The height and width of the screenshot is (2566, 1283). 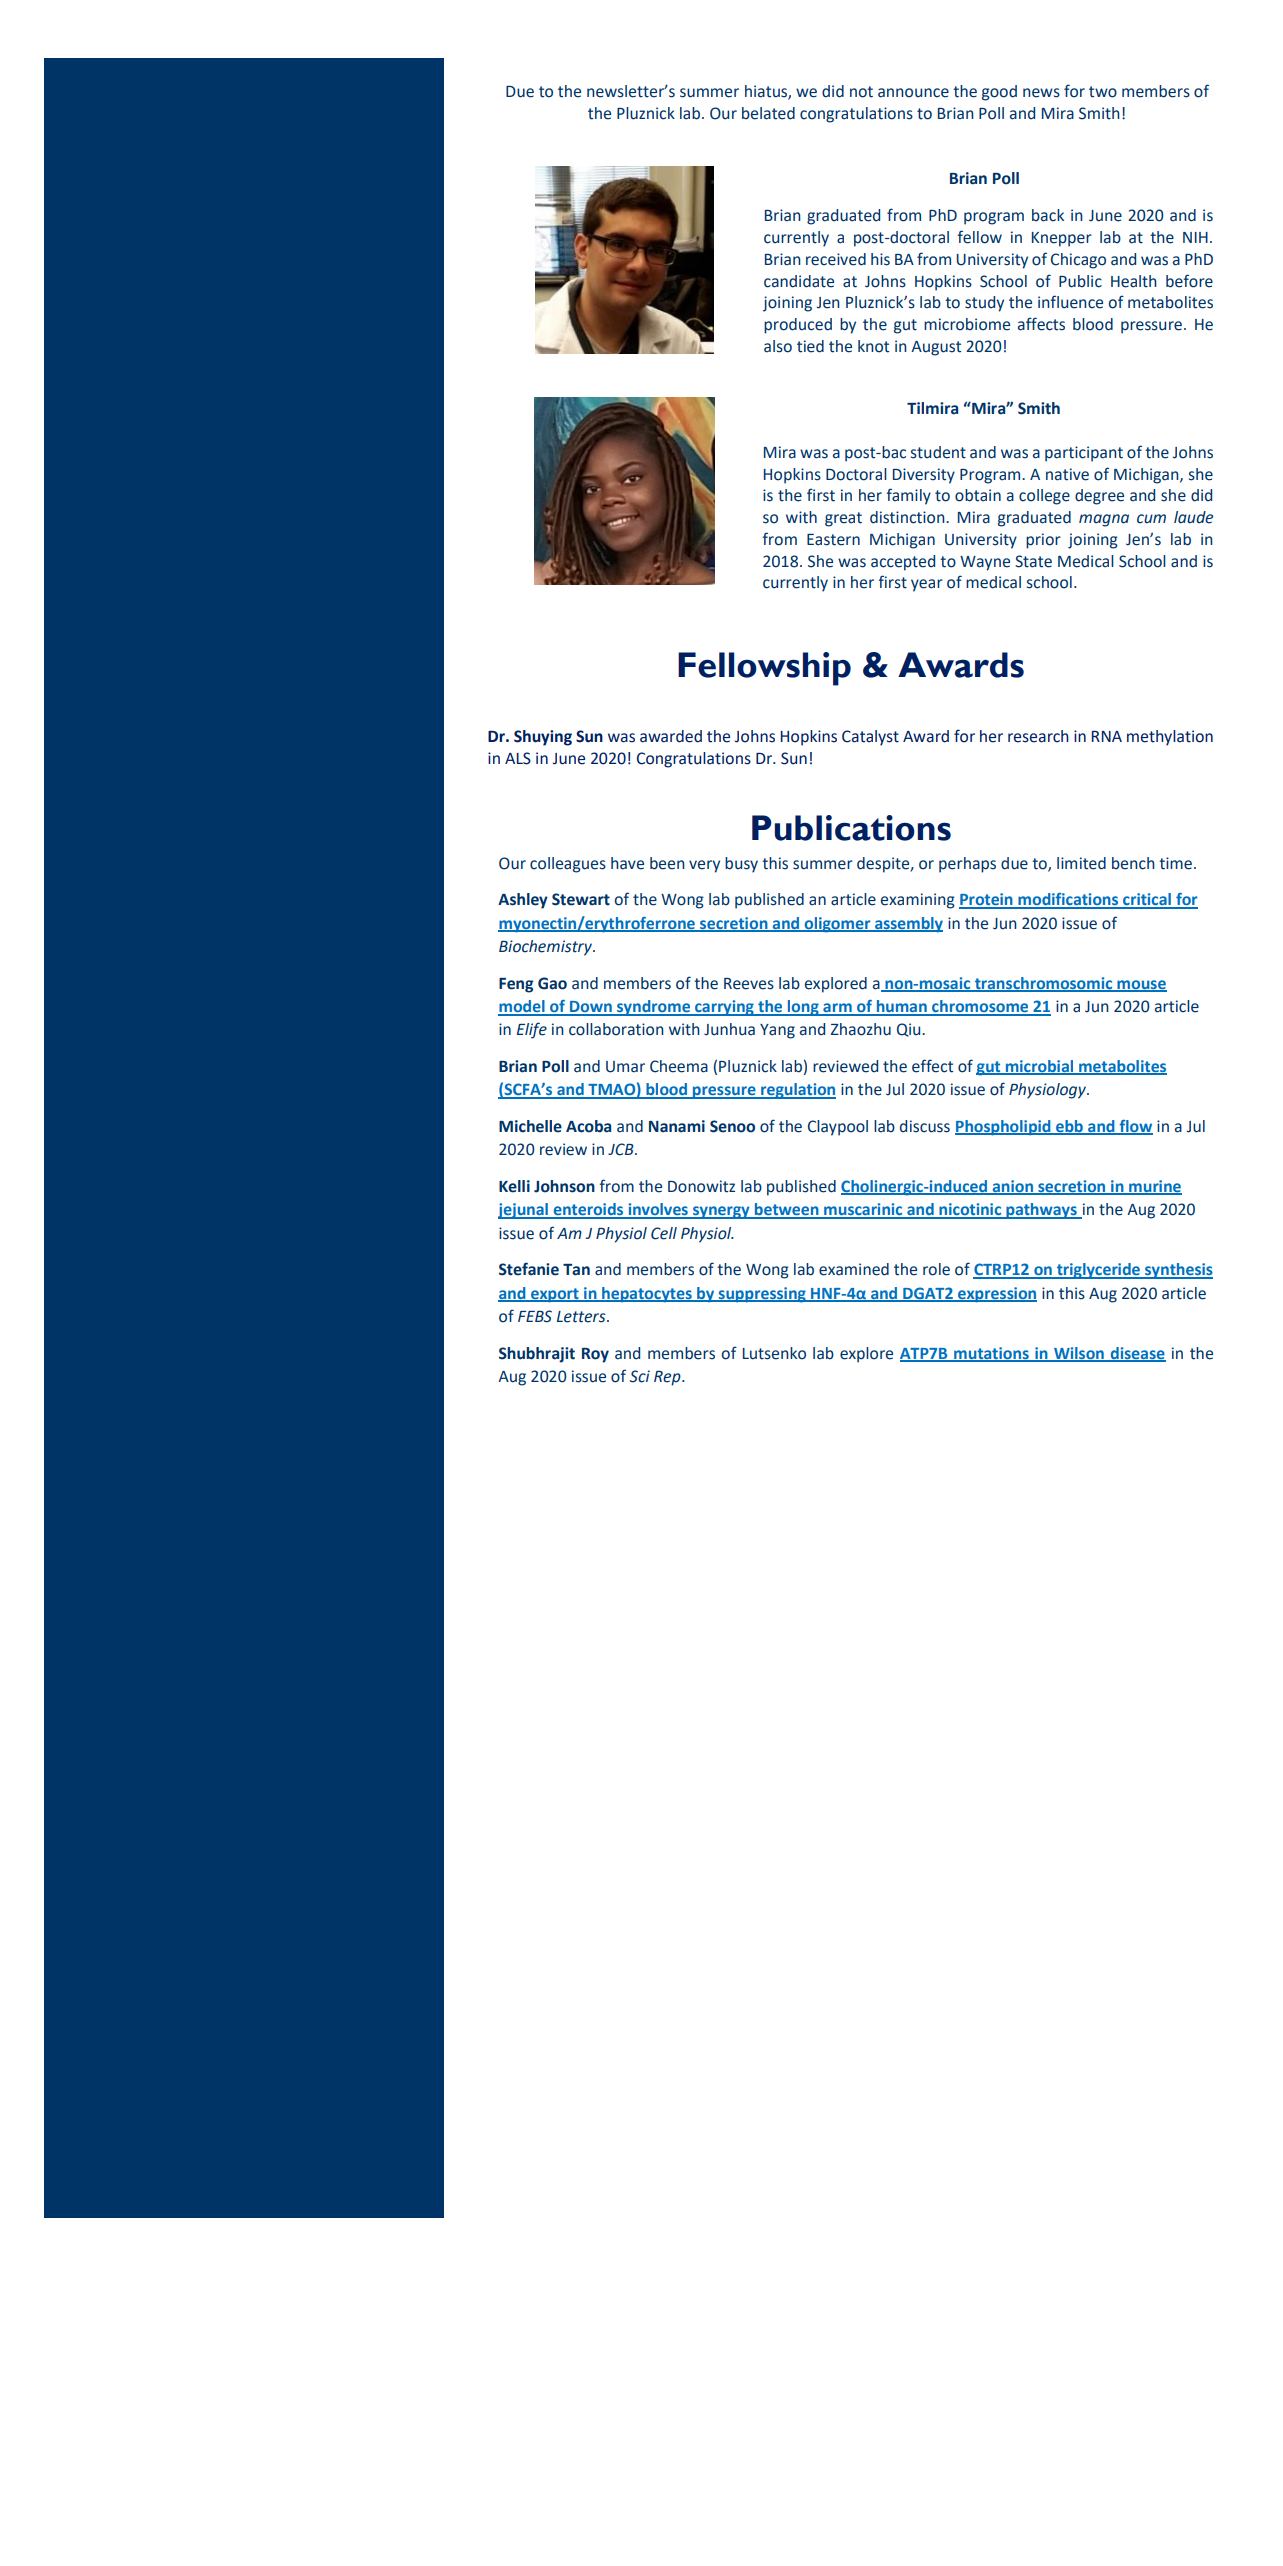 I want to click on belated, so click(x=768, y=113).
